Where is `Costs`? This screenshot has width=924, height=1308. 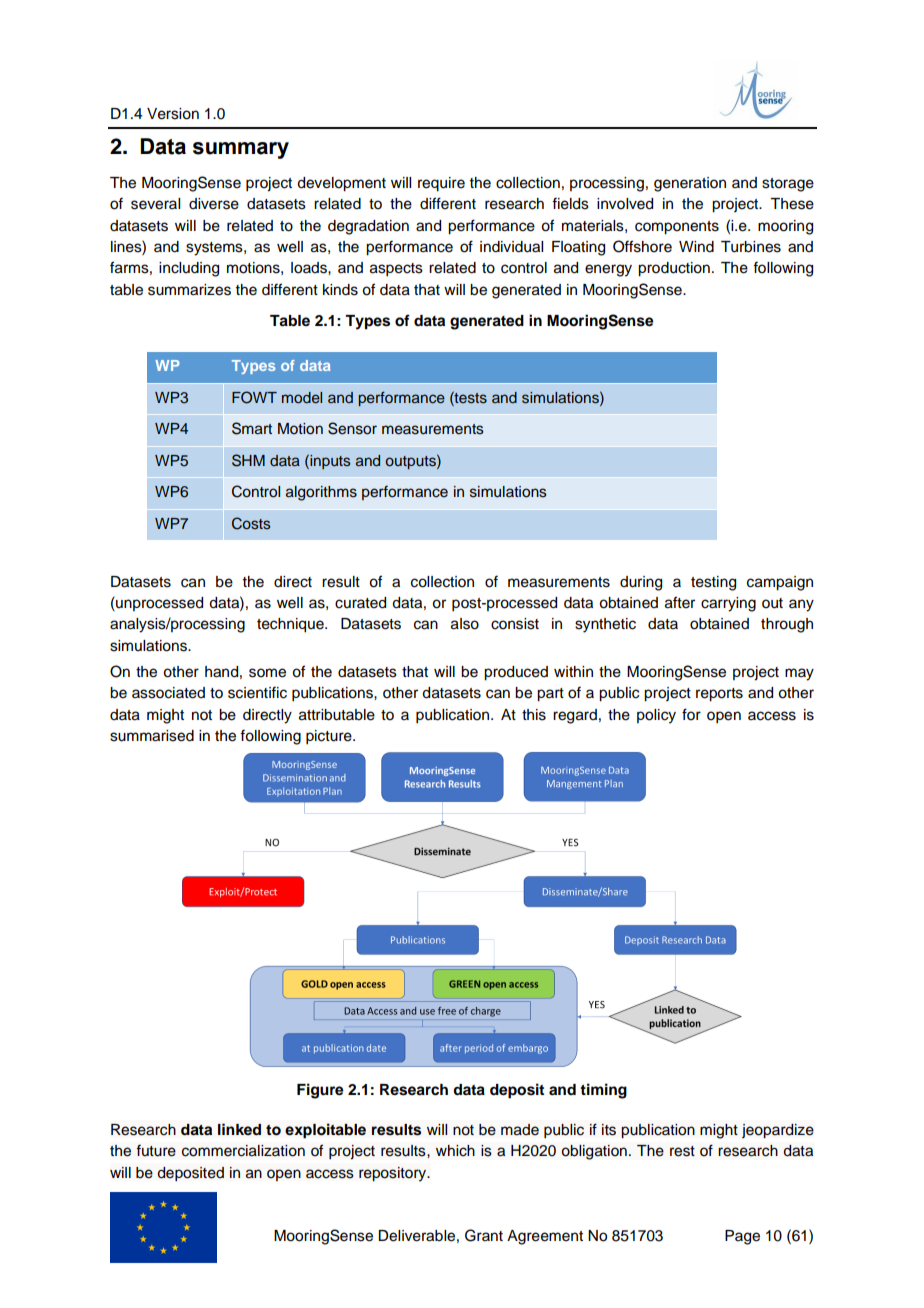 Costs is located at coordinates (251, 523).
